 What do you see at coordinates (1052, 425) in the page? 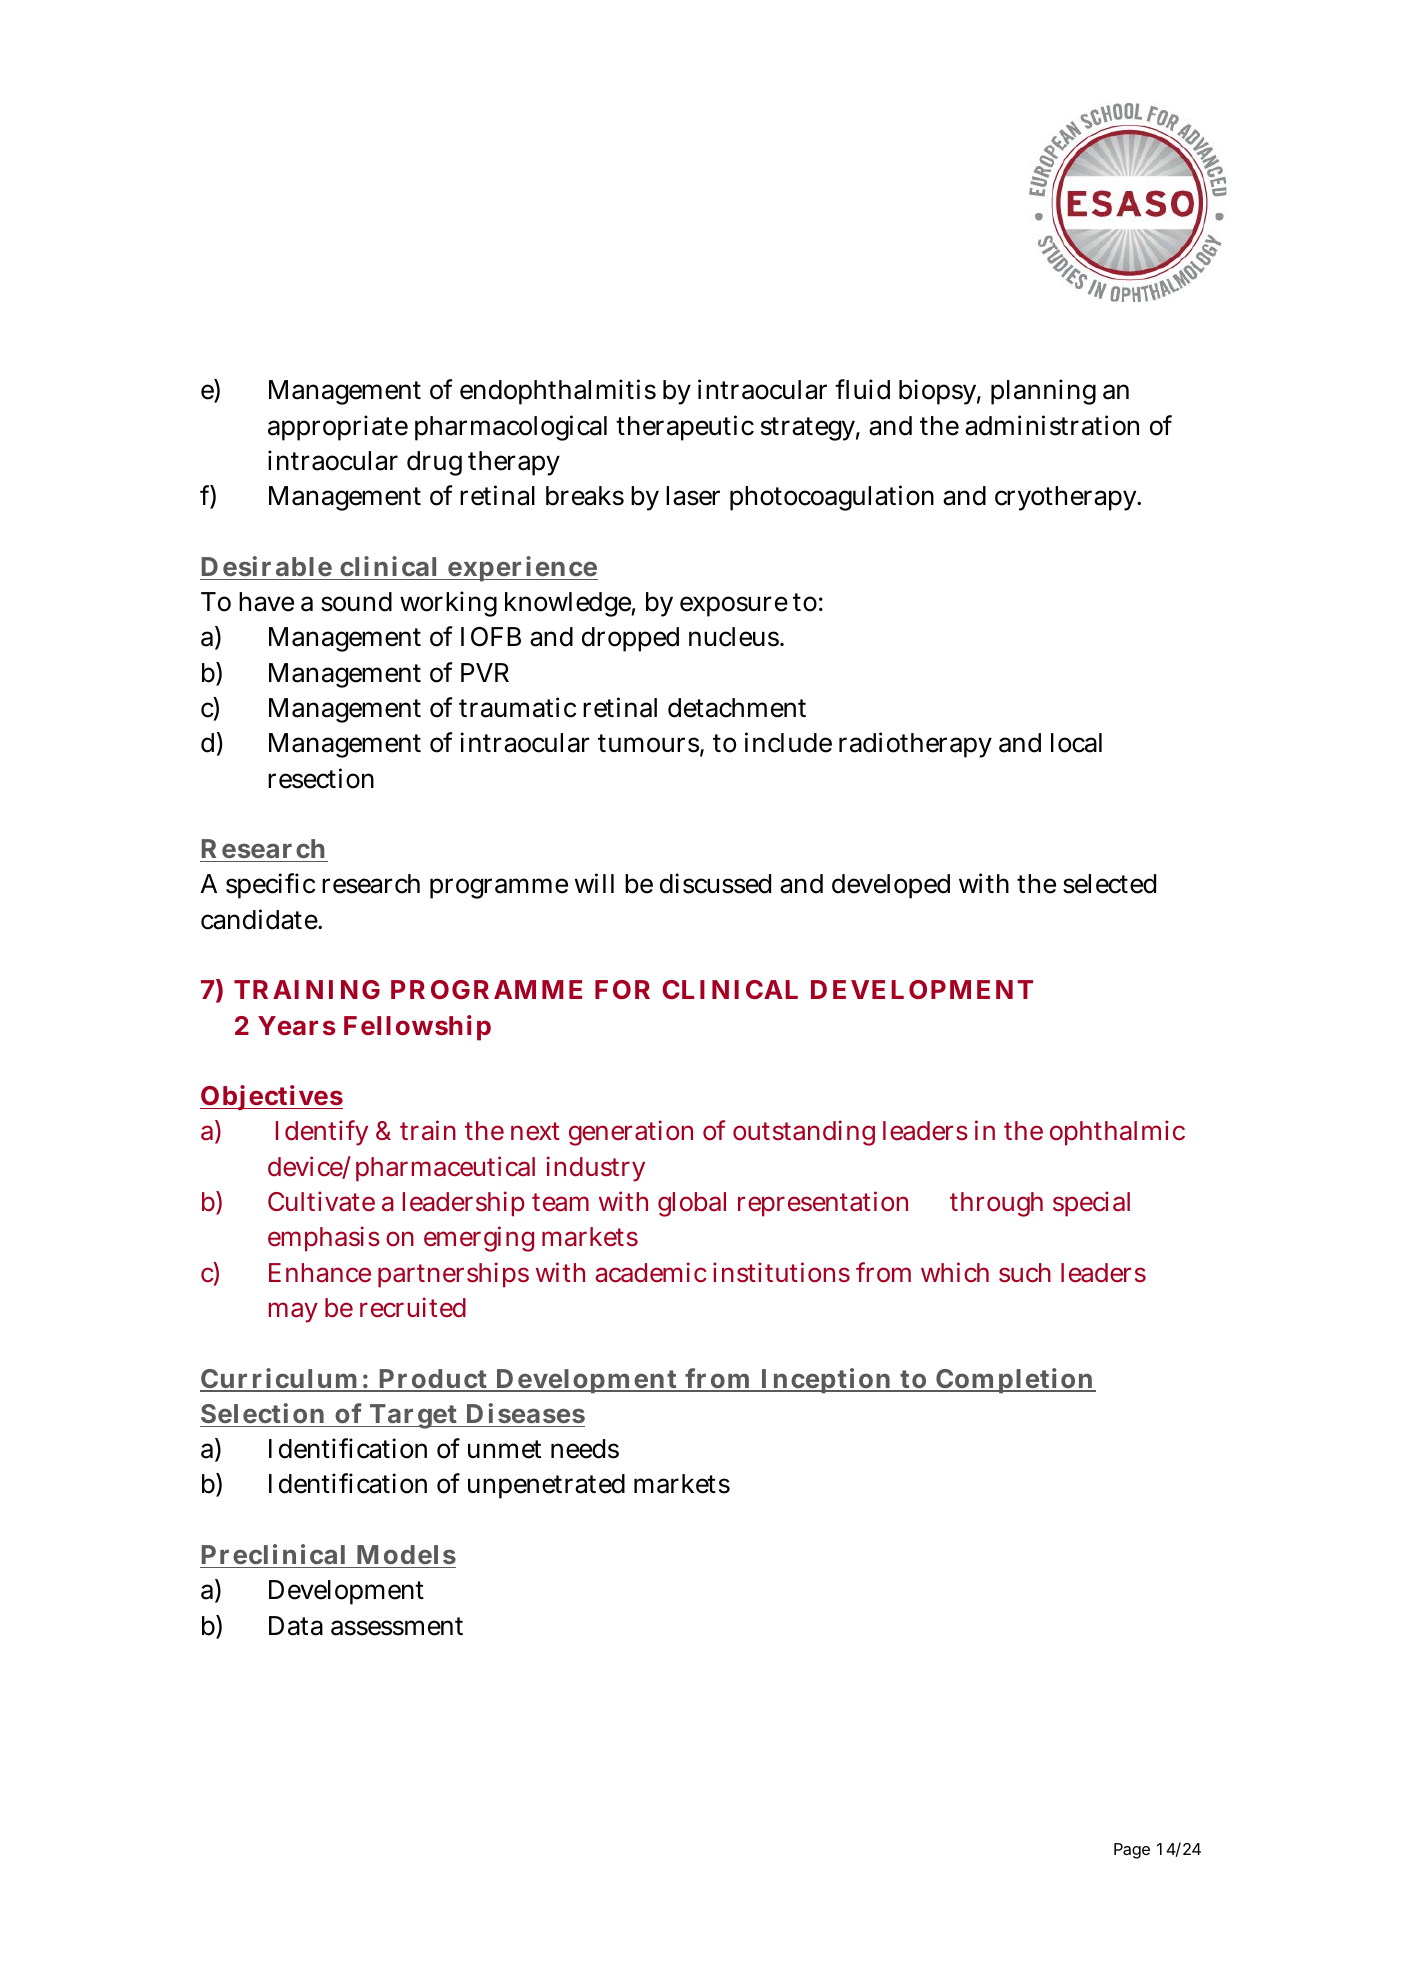
I see `administration` at bounding box center [1052, 425].
